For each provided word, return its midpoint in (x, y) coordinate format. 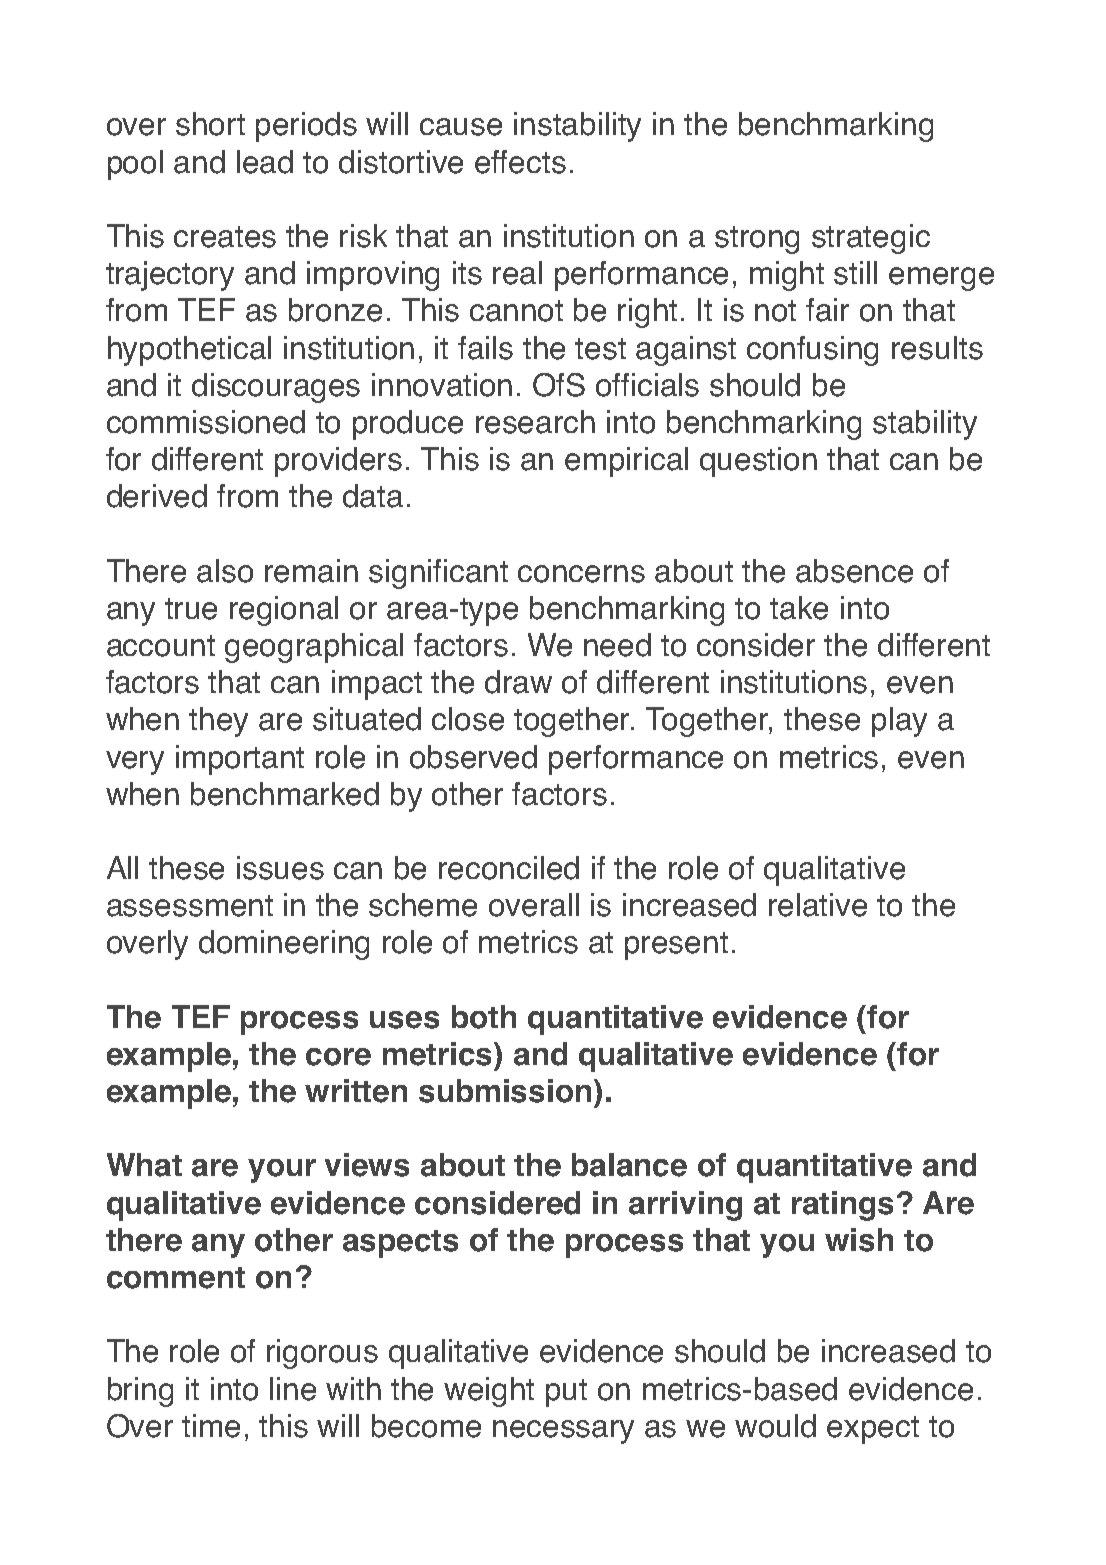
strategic (871, 239)
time (211, 1426)
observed (473, 757)
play (899, 722)
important (240, 760)
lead (265, 162)
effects (520, 162)
